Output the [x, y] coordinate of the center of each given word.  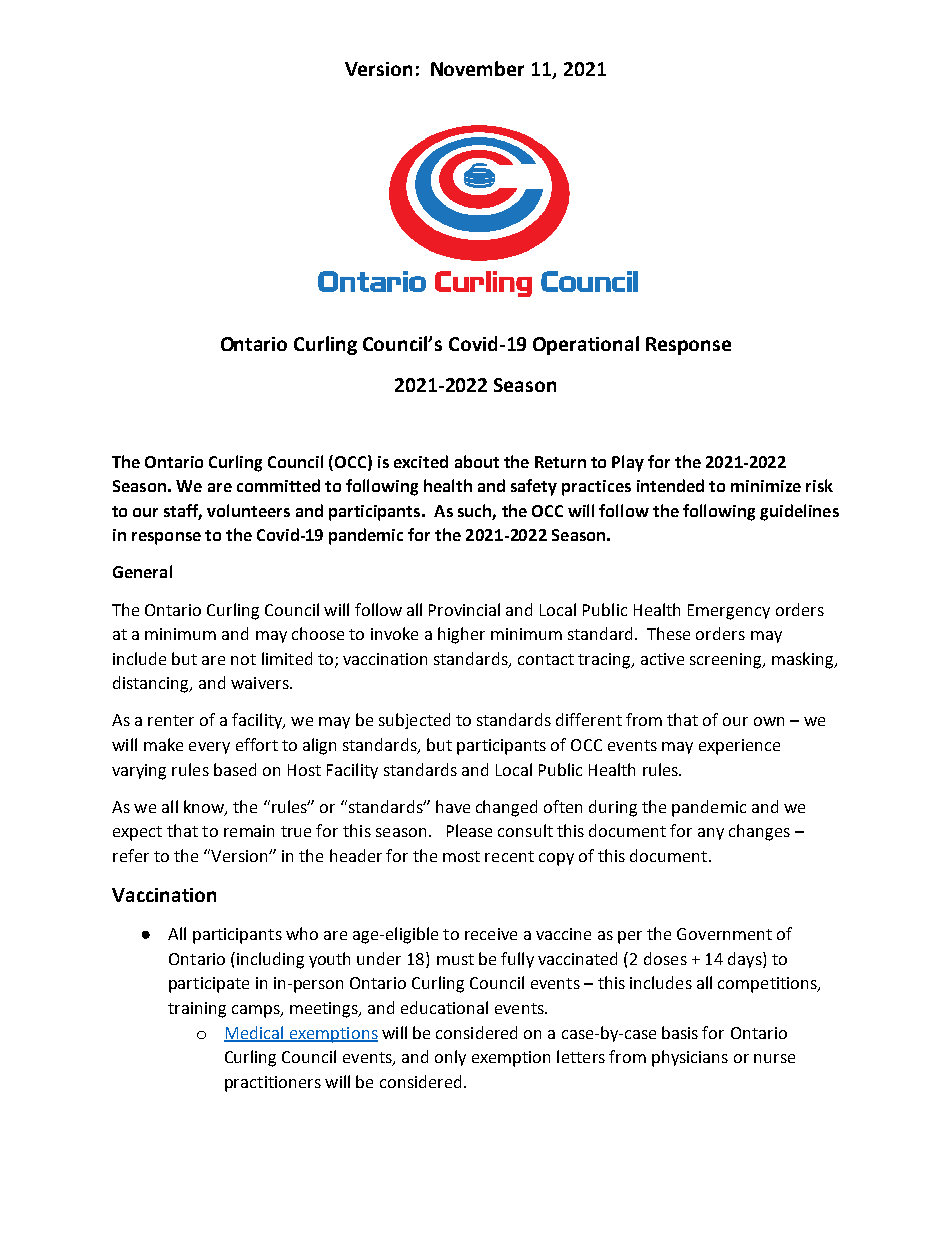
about [477, 461]
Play [628, 463]
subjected [414, 721]
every [209, 748]
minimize [766, 486]
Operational [586, 345]
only [450, 1058]
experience [739, 747]
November [477, 68]
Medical [255, 1033]
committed [278, 485]
